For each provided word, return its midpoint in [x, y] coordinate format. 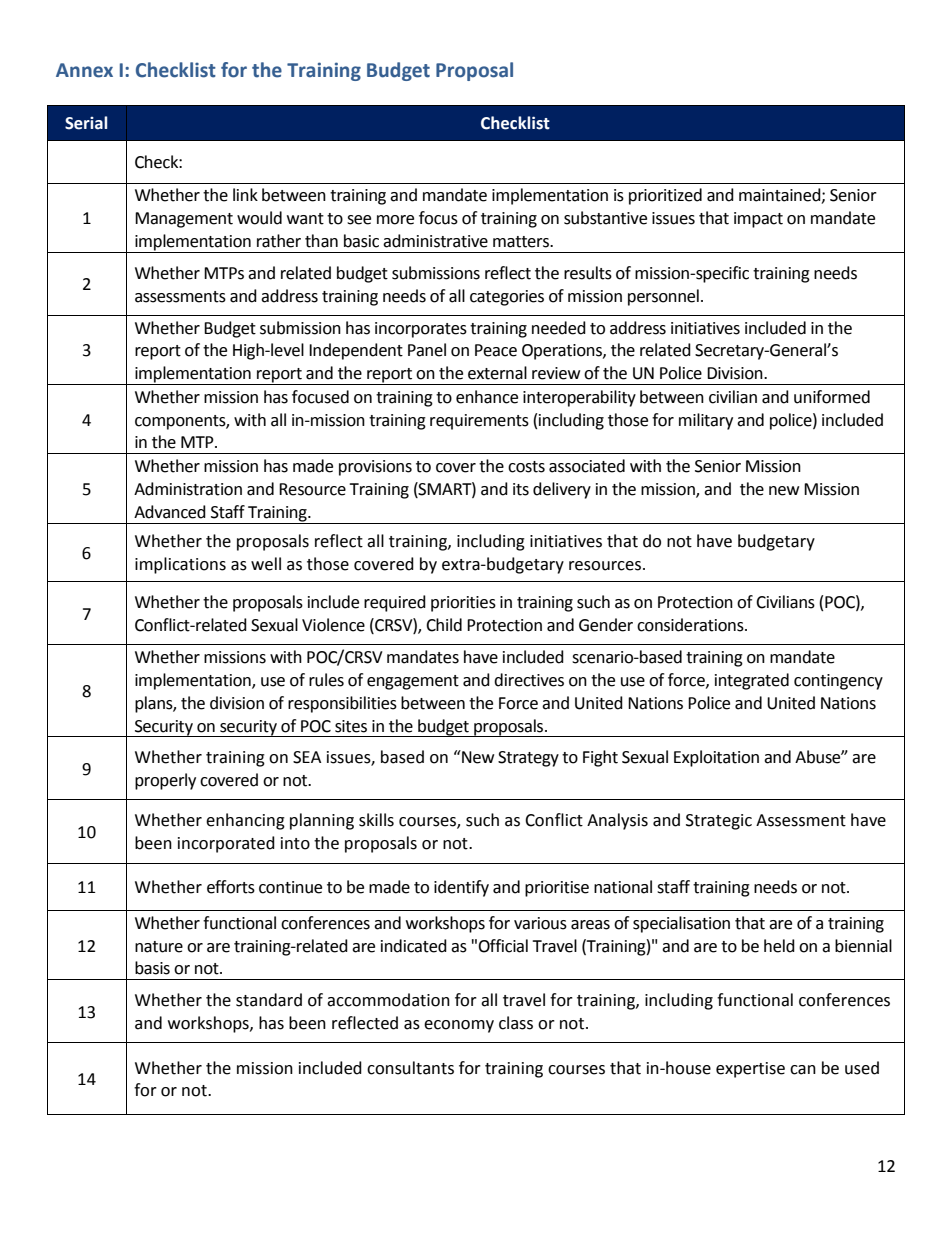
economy [459, 1026]
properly [165, 781]
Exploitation [716, 758]
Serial [86, 123]
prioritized [665, 196]
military [706, 421]
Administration [188, 489]
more [395, 220]
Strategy [528, 759]
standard [269, 1000]
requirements [479, 422]
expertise [750, 1070]
